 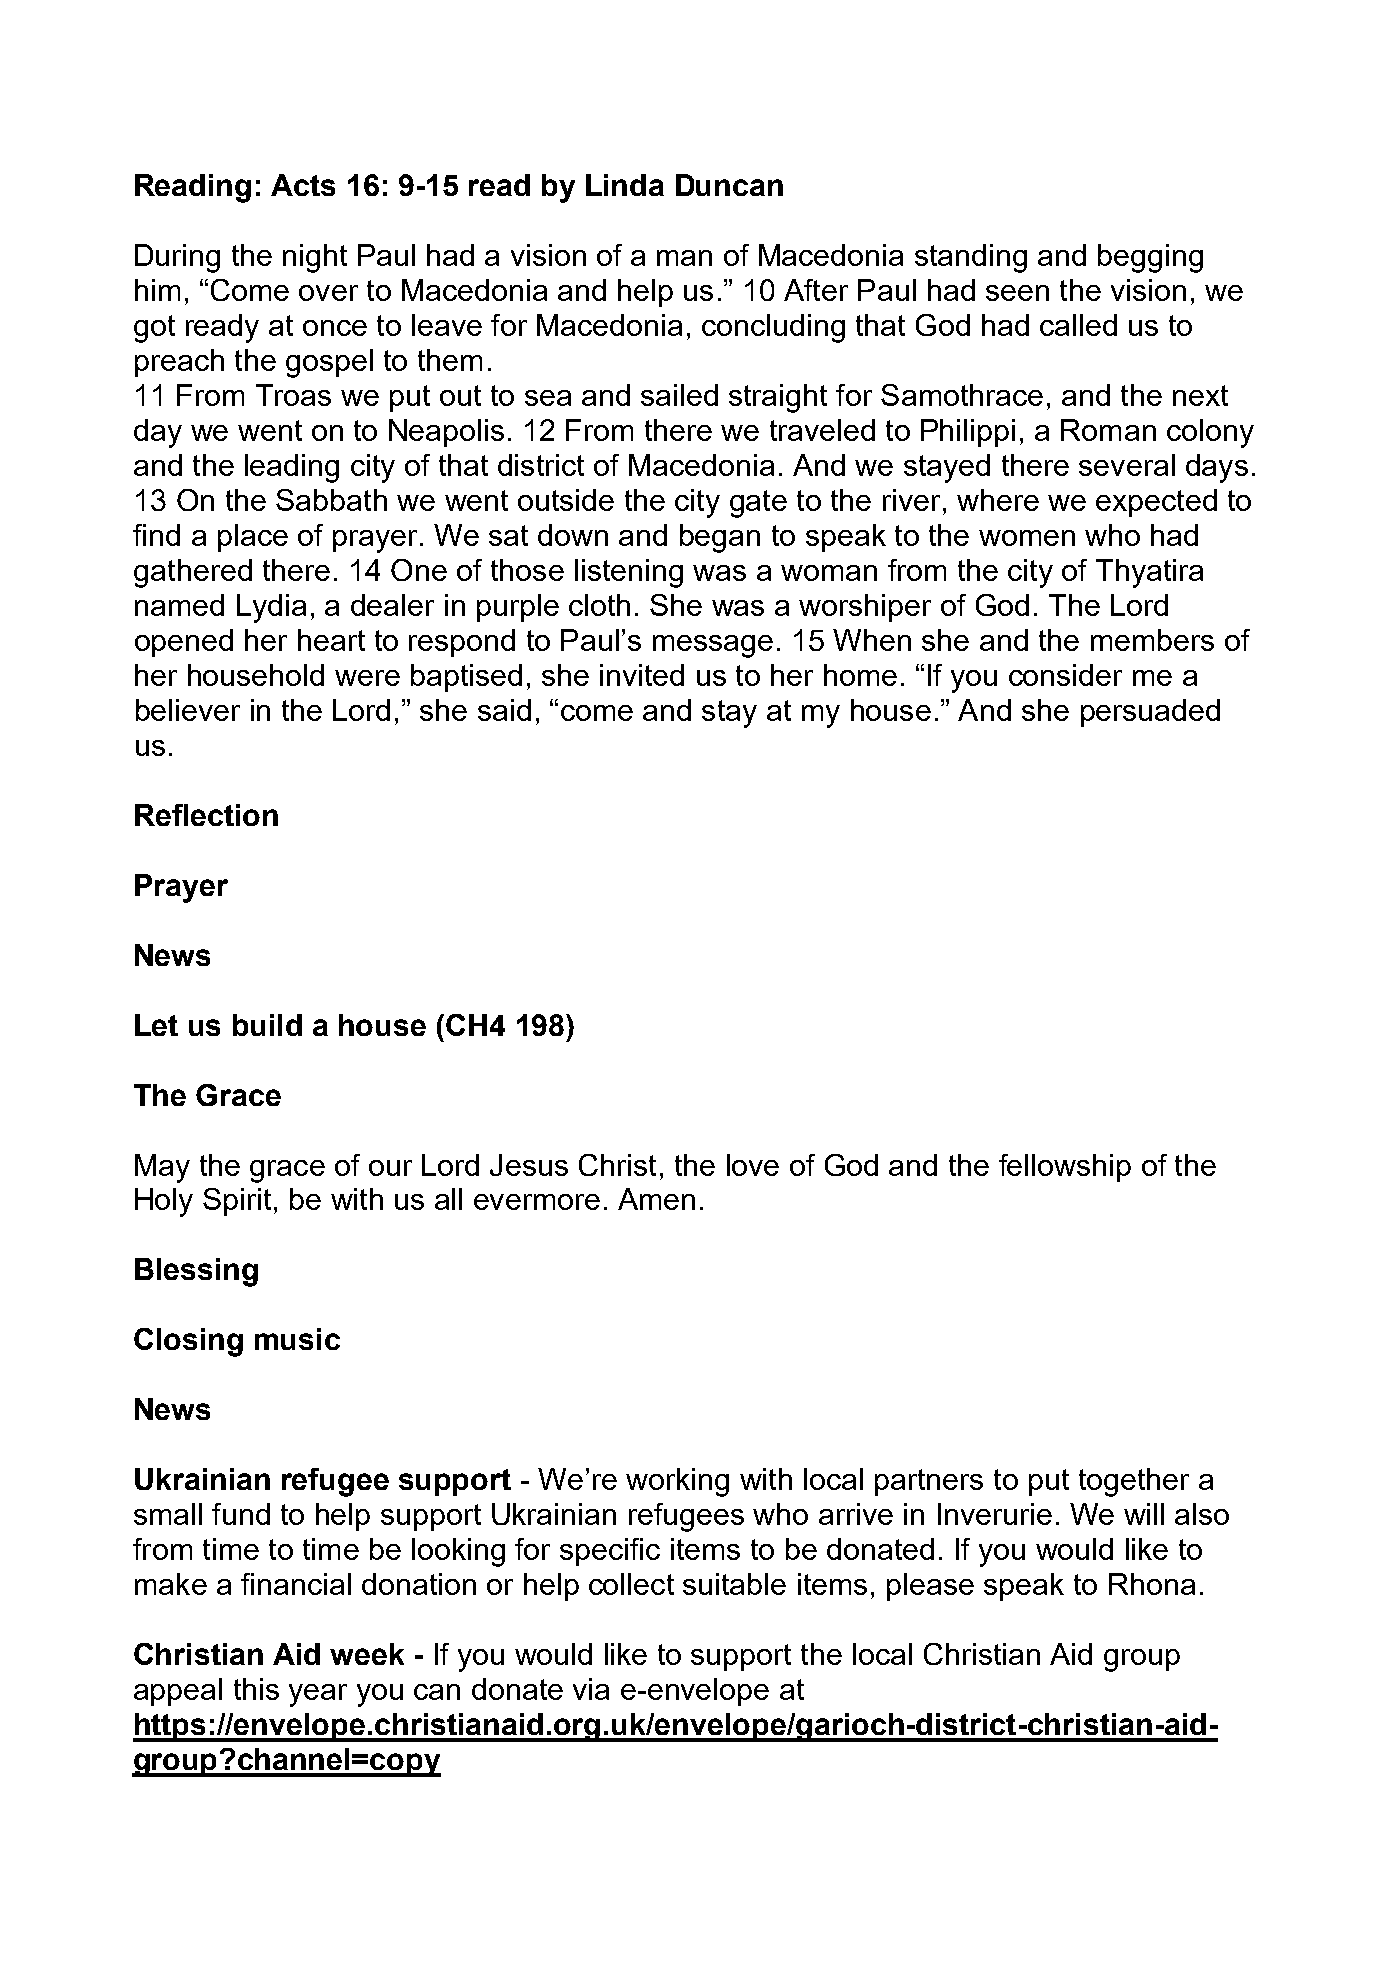 What do you see at coordinates (367, 678) in the document?
I see `were` at bounding box center [367, 678].
